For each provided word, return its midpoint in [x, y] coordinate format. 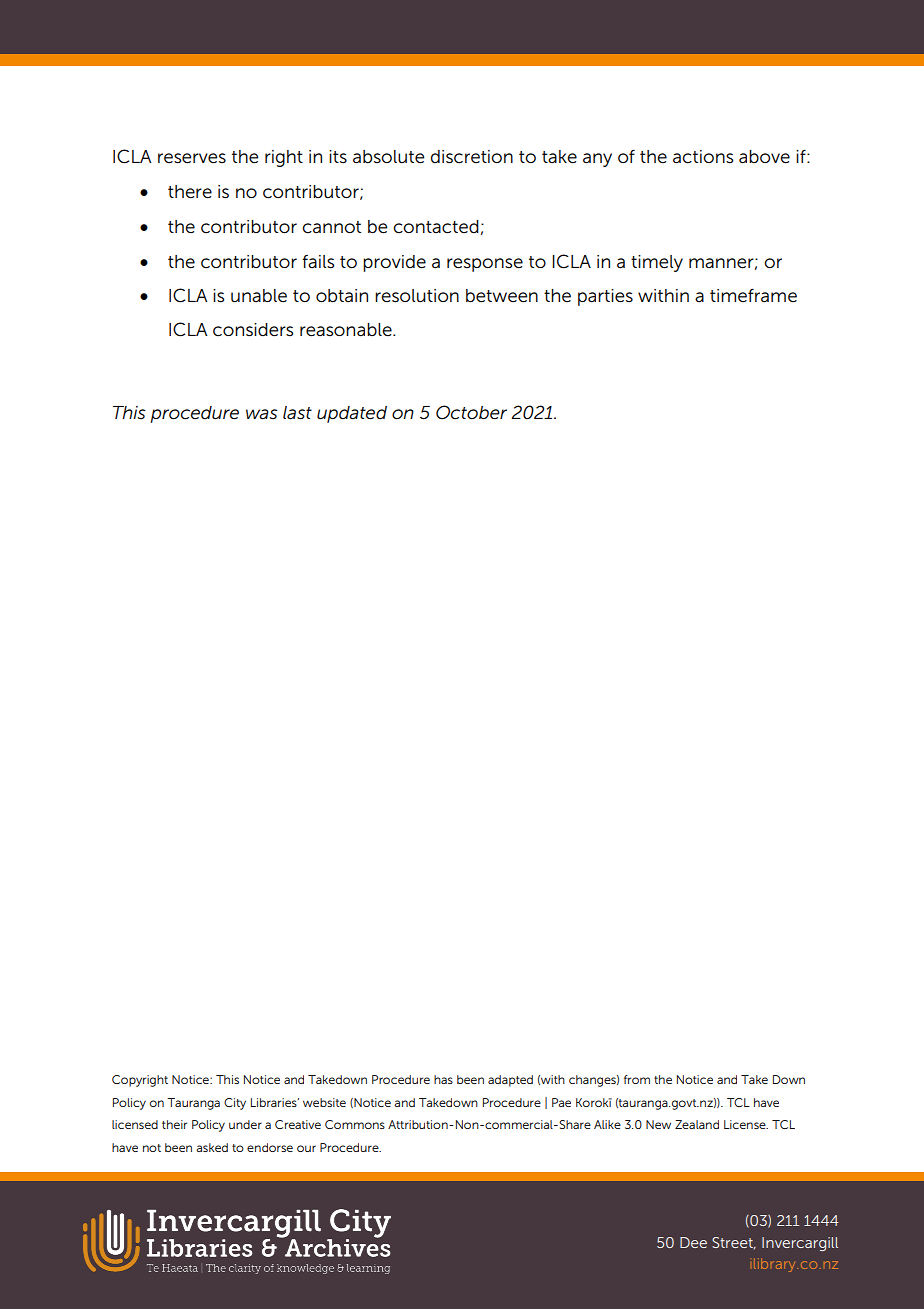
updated [352, 414]
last [297, 413]
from [637, 1079]
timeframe [753, 296]
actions [703, 157]
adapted [510, 1081]
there [190, 192]
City [235, 1104]
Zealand [697, 1124]
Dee [693, 1242]
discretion [472, 157]
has [443, 1079]
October [471, 412]
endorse [270, 1147]
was [262, 414]
